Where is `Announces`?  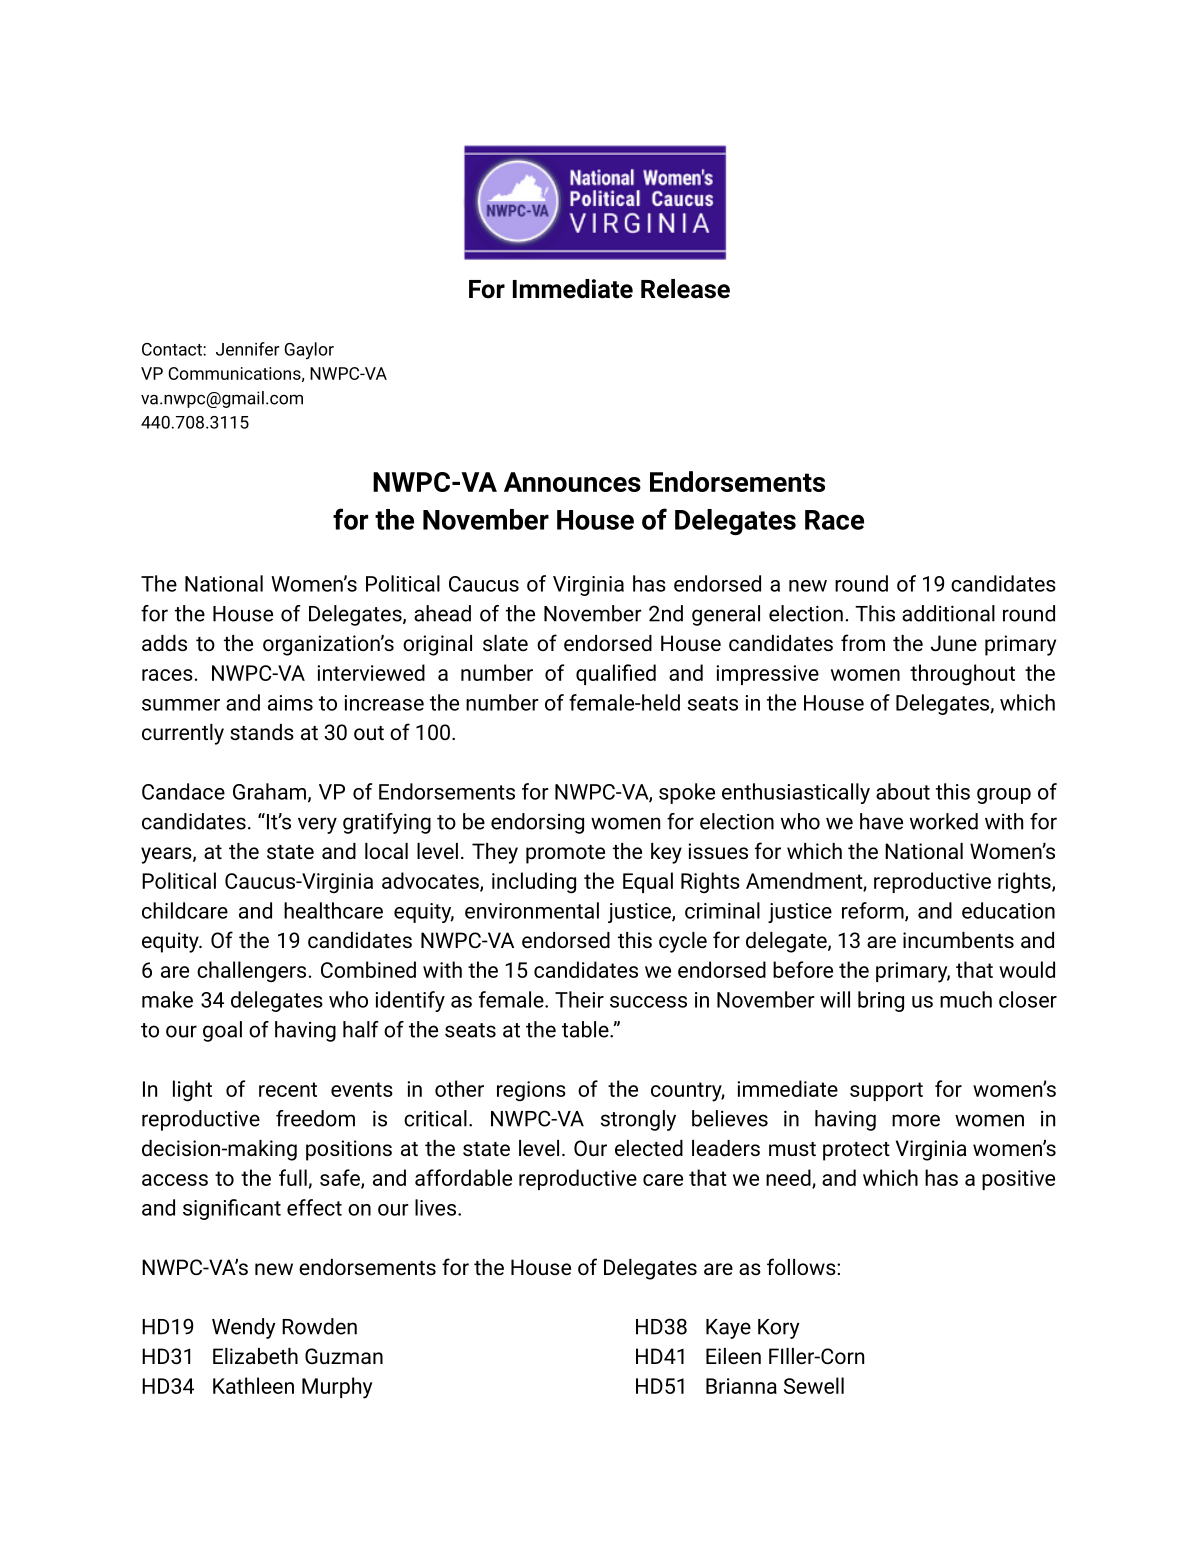
Announces is located at coordinates (572, 482).
